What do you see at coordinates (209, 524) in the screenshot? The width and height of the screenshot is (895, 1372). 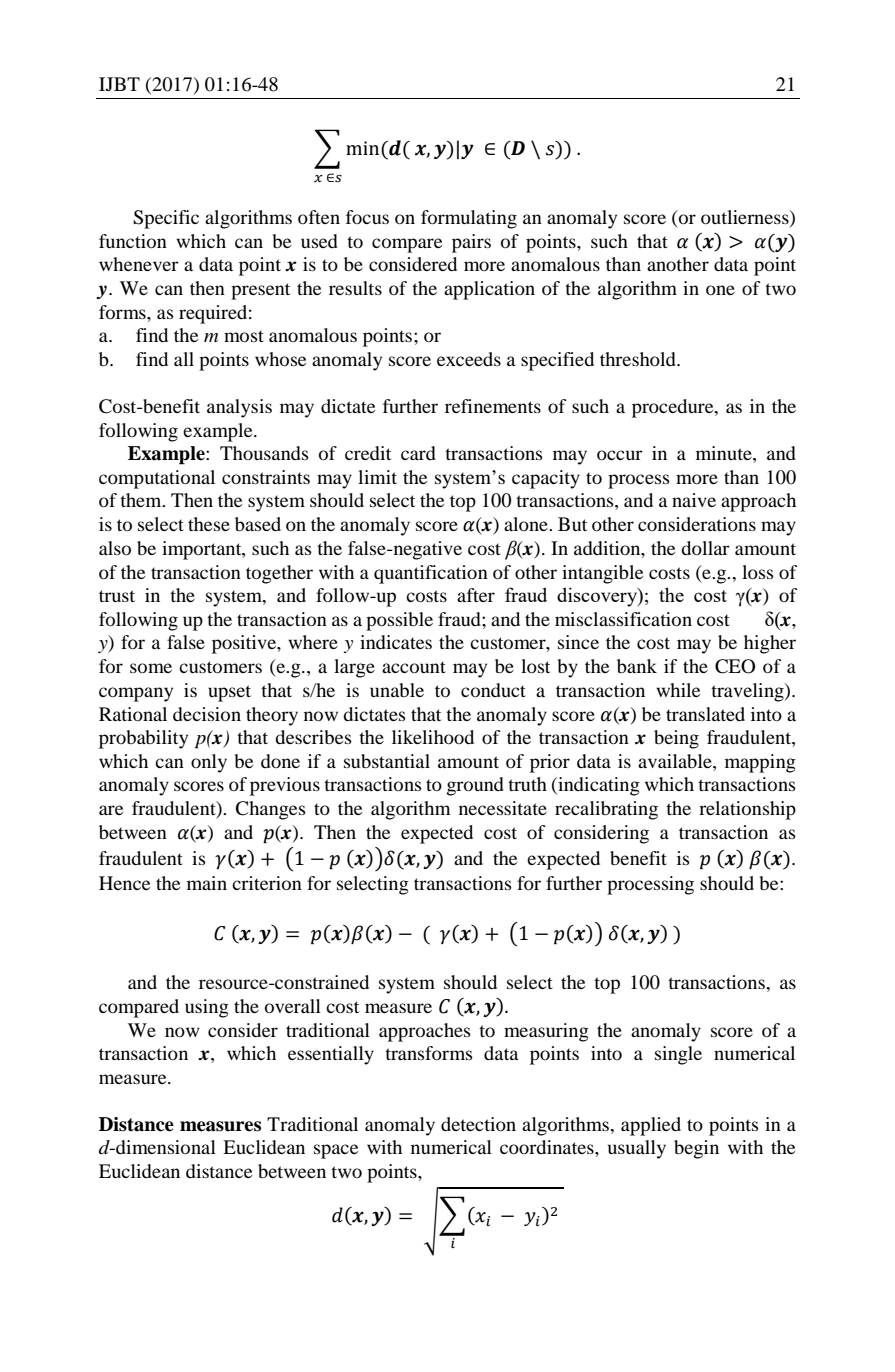 I see `these` at bounding box center [209, 524].
